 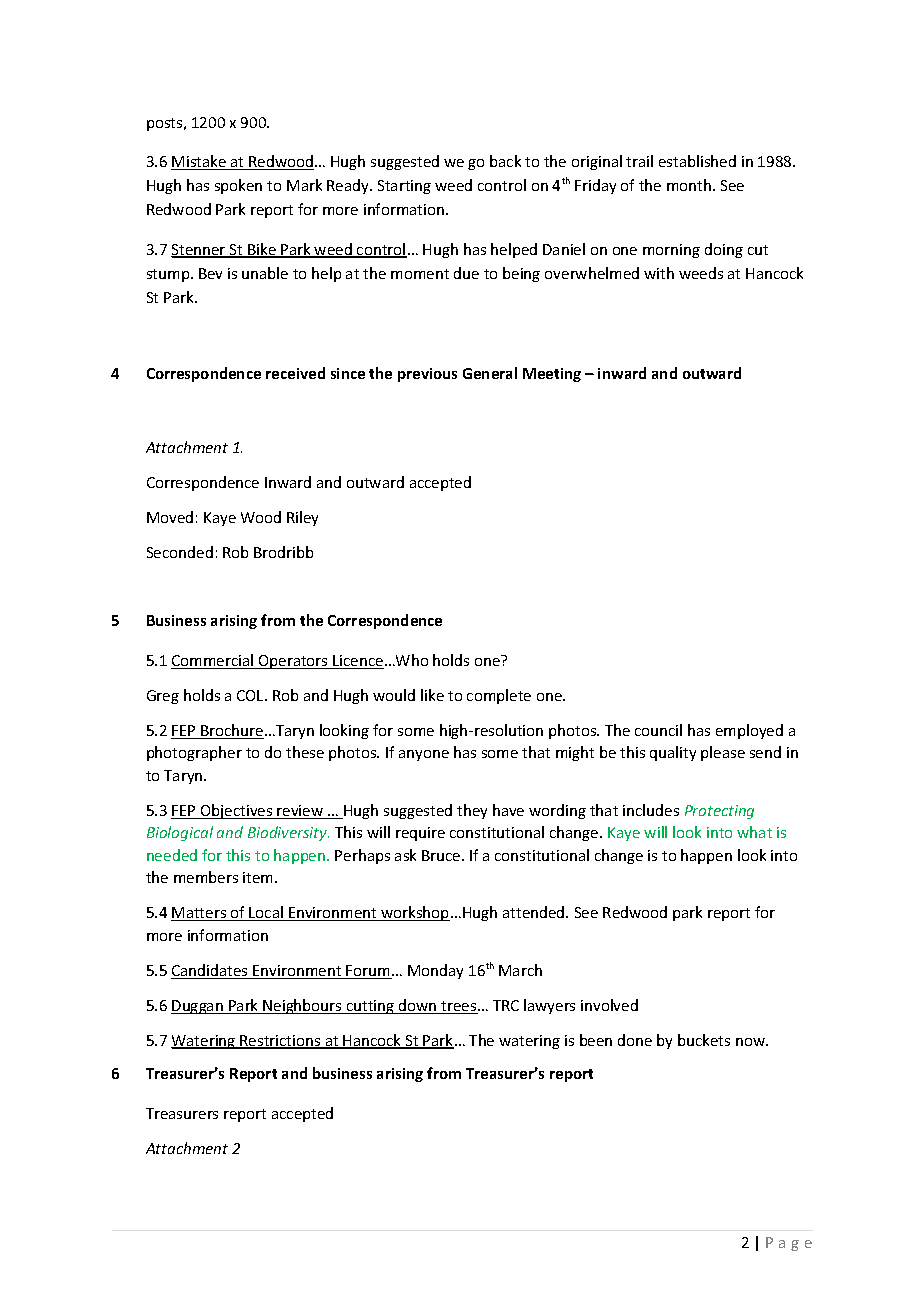 I want to click on Duggan, so click(x=198, y=1007).
